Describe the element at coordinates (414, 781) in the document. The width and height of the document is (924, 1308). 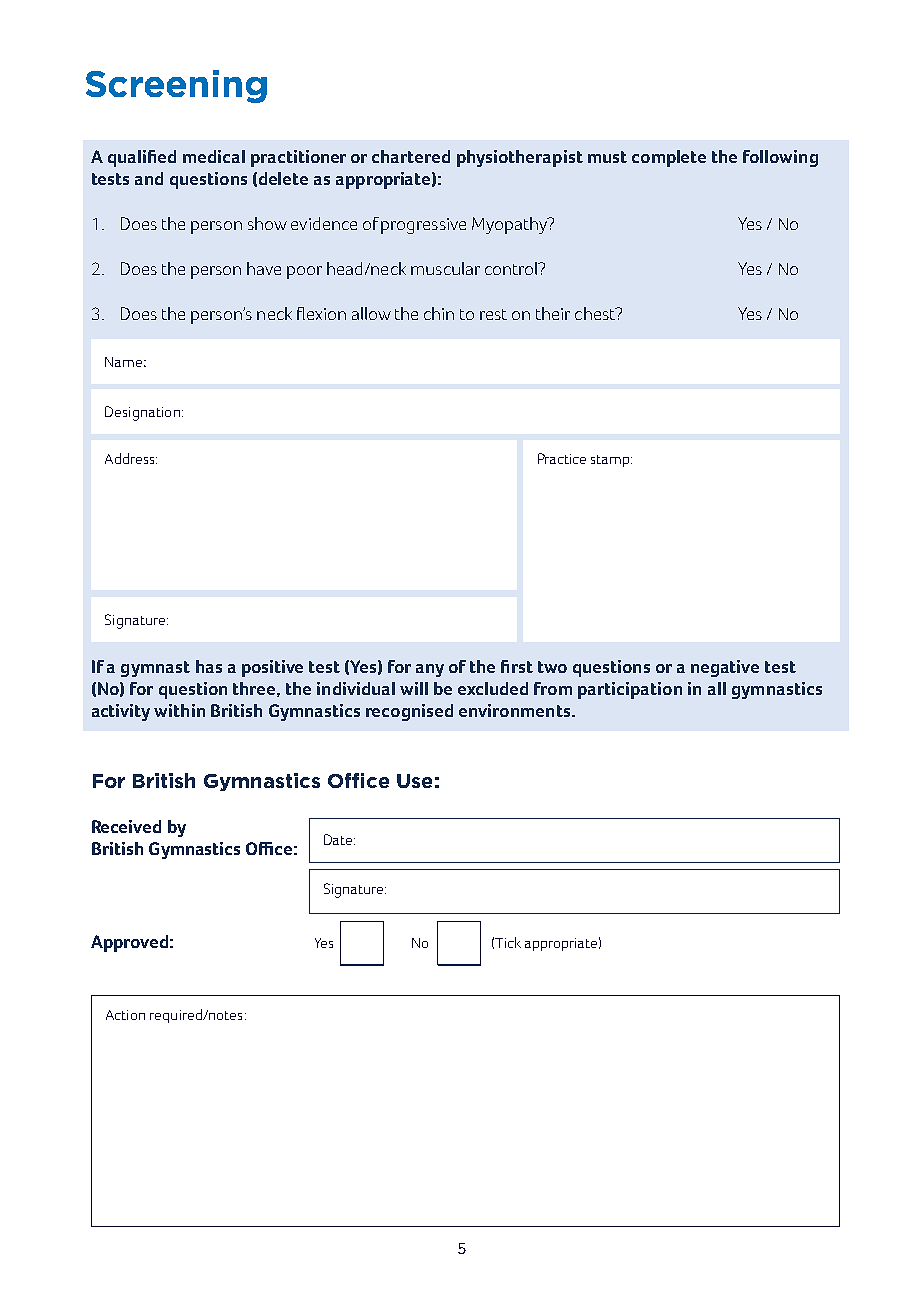
I see `Use` at that location.
